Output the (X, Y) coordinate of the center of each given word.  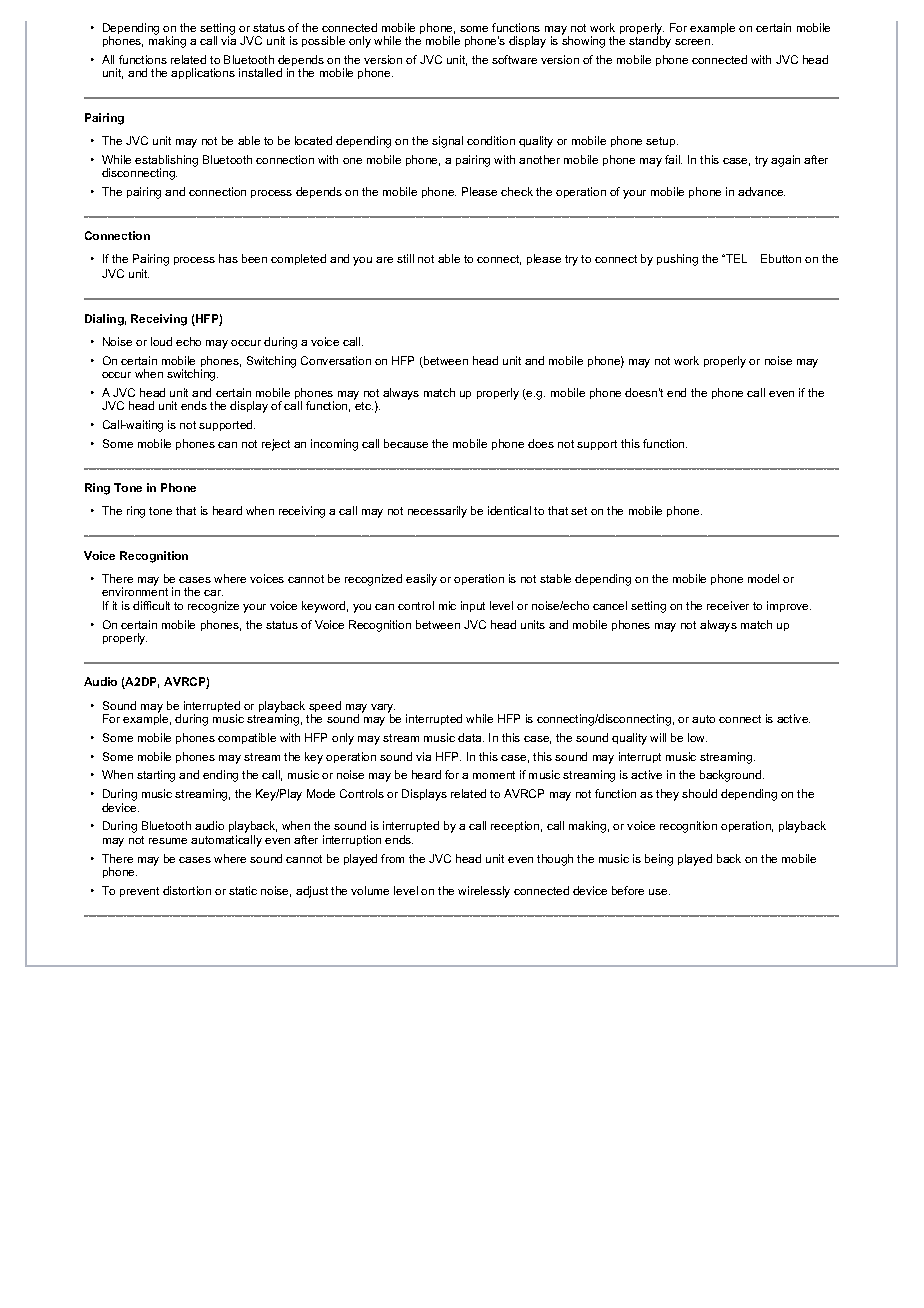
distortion (187, 890)
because (406, 443)
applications (203, 73)
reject (276, 445)
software (514, 59)
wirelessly (484, 892)
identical (509, 510)
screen (694, 42)
